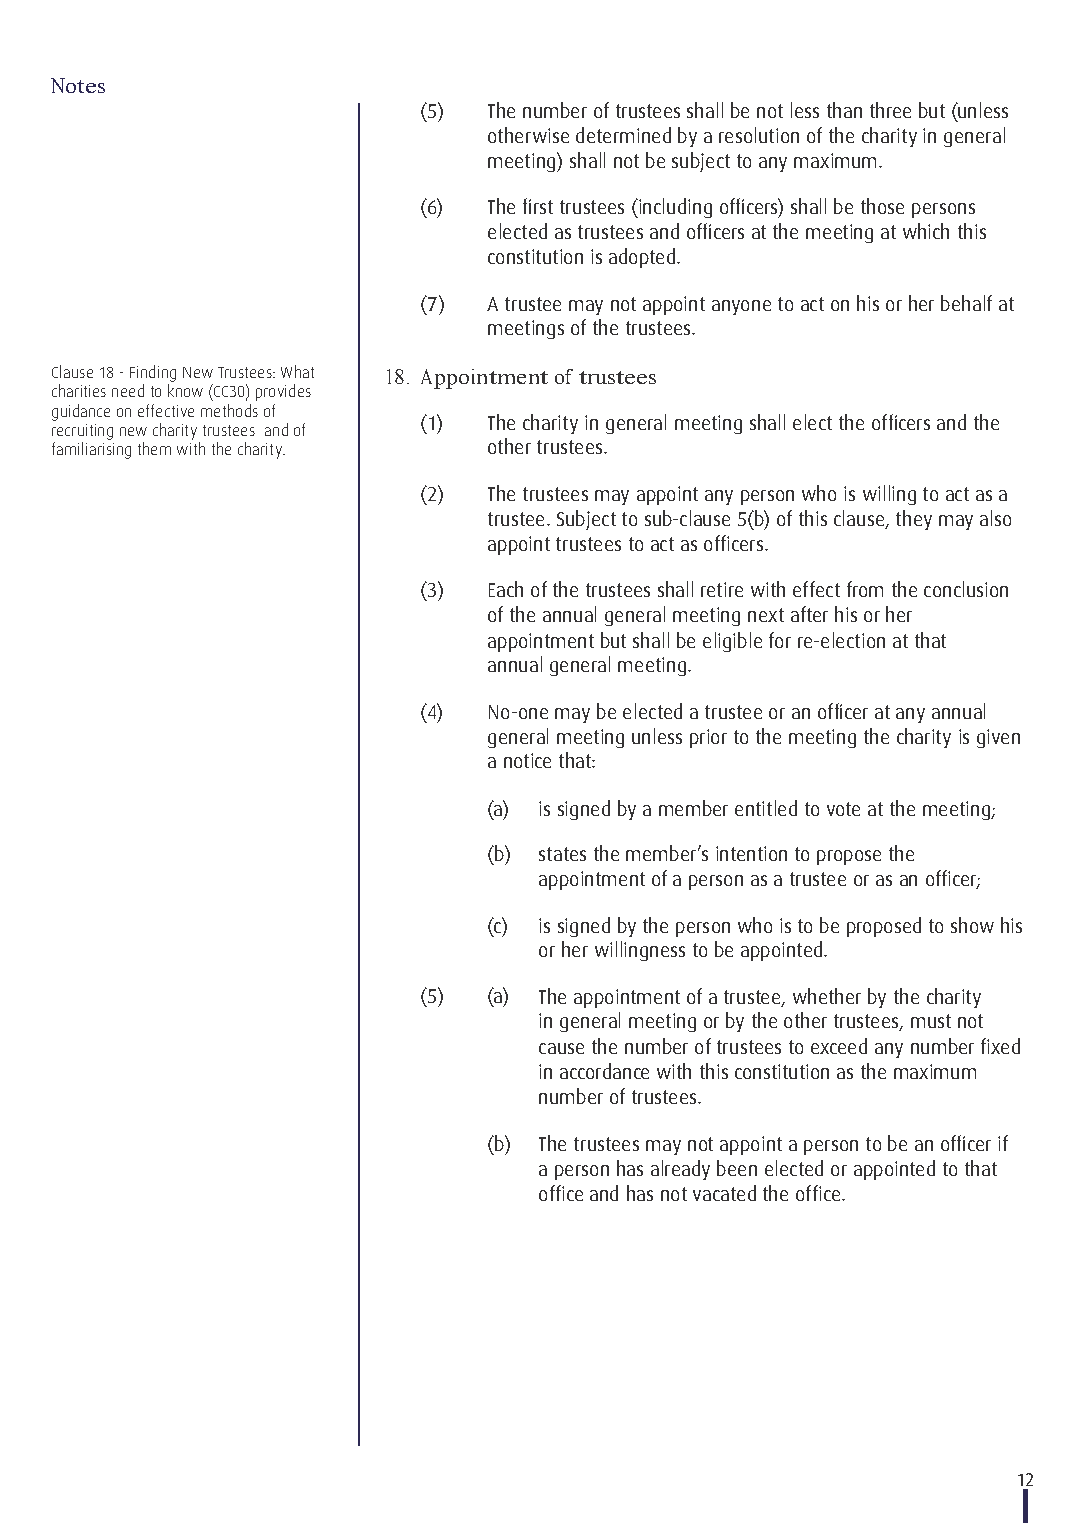  What do you see at coordinates (890, 110) in the screenshot?
I see `three` at bounding box center [890, 110].
